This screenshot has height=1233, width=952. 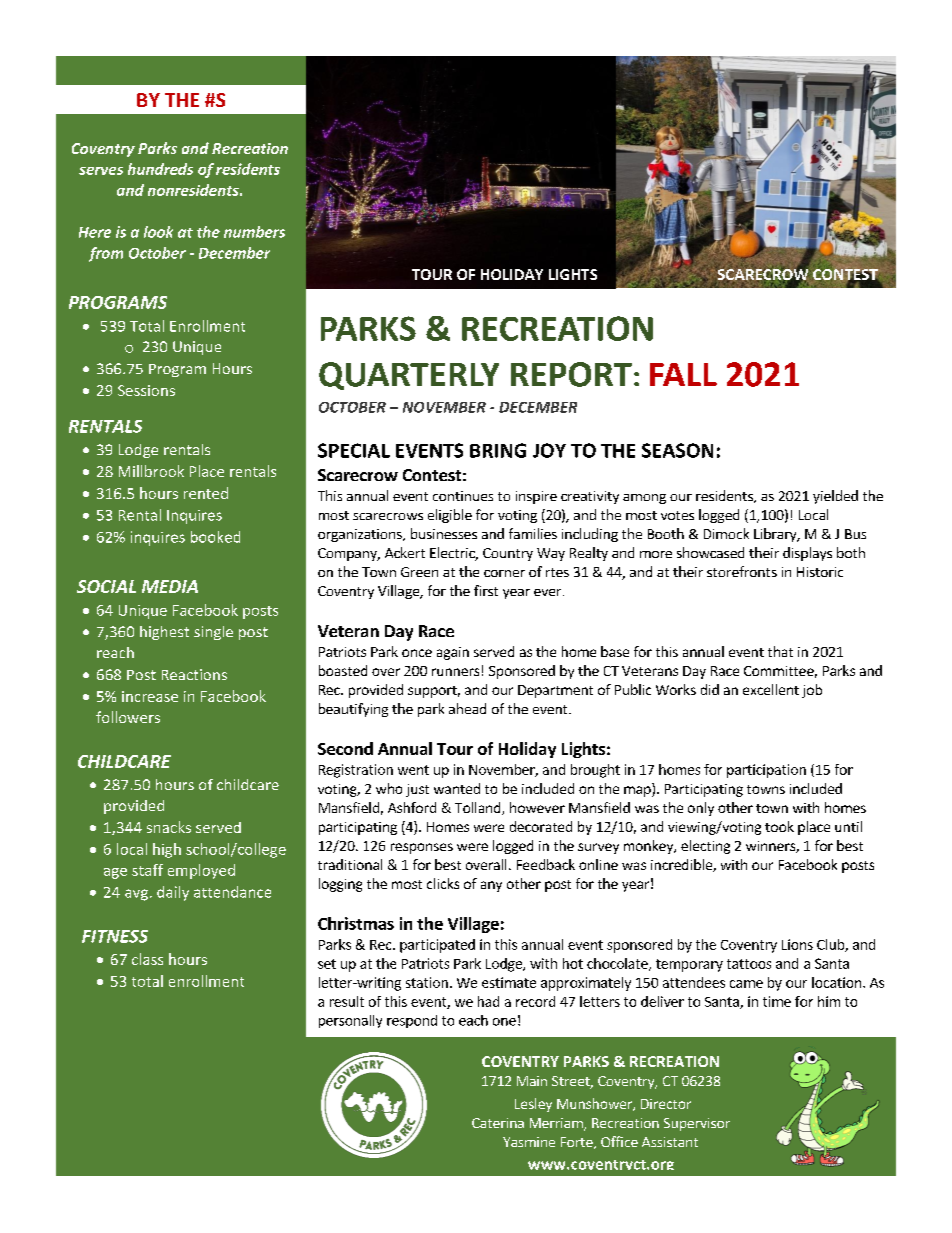 What do you see at coordinates (350, 1021) in the screenshot?
I see `personally` at bounding box center [350, 1021].
